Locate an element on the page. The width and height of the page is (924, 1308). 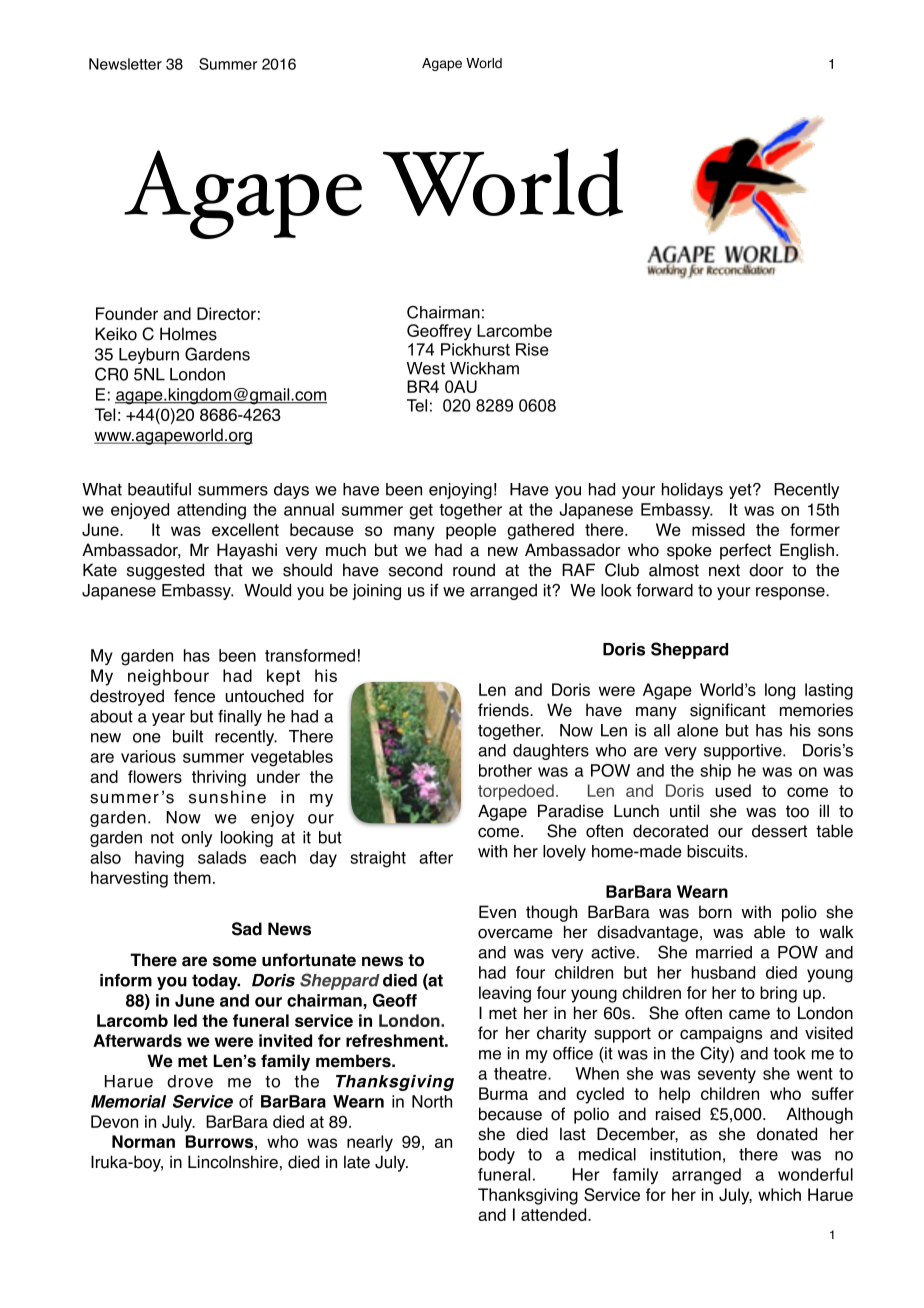
yet is located at coordinates (741, 491).
